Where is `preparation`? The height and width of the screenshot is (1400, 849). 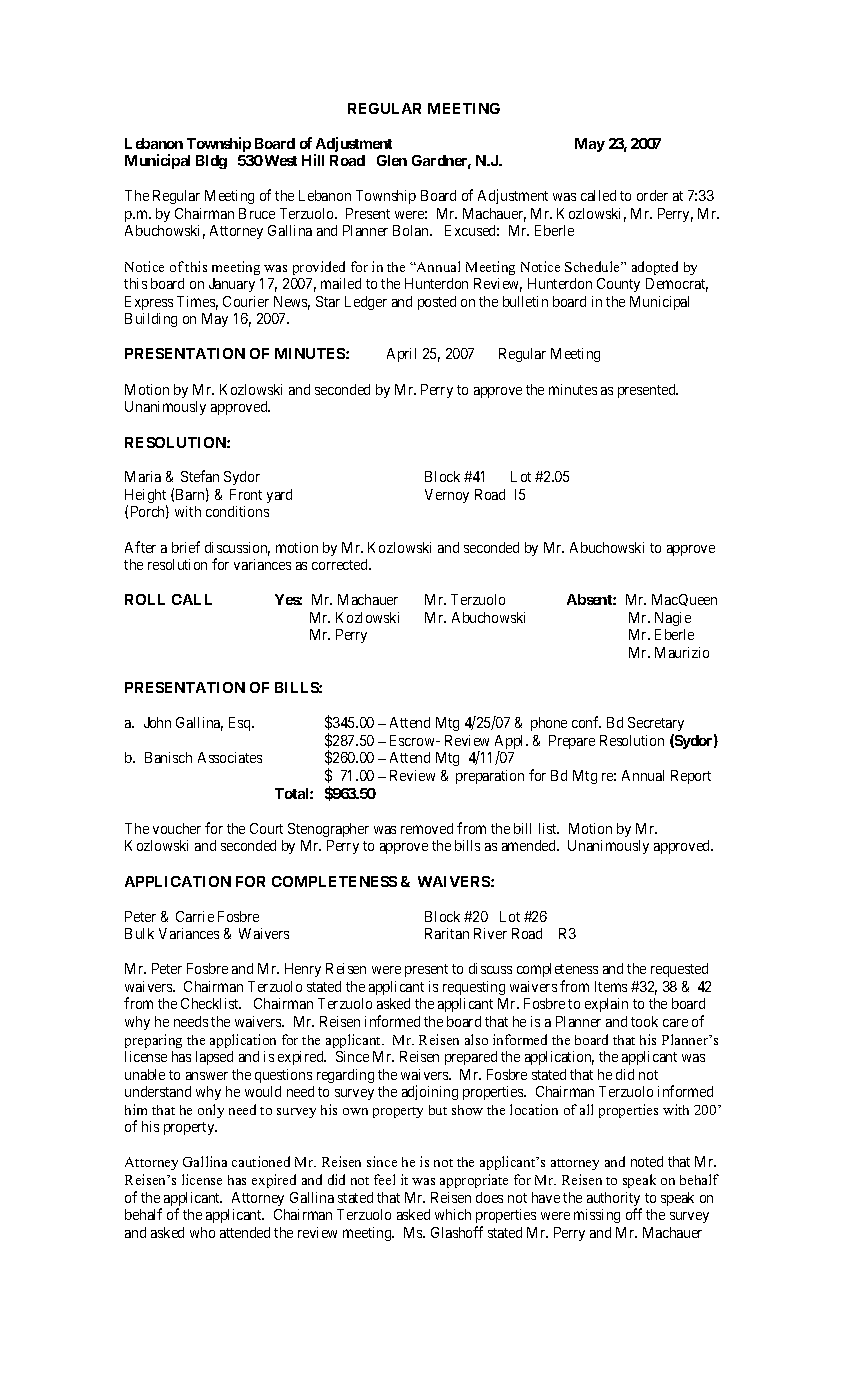 preparation is located at coordinates (490, 777).
